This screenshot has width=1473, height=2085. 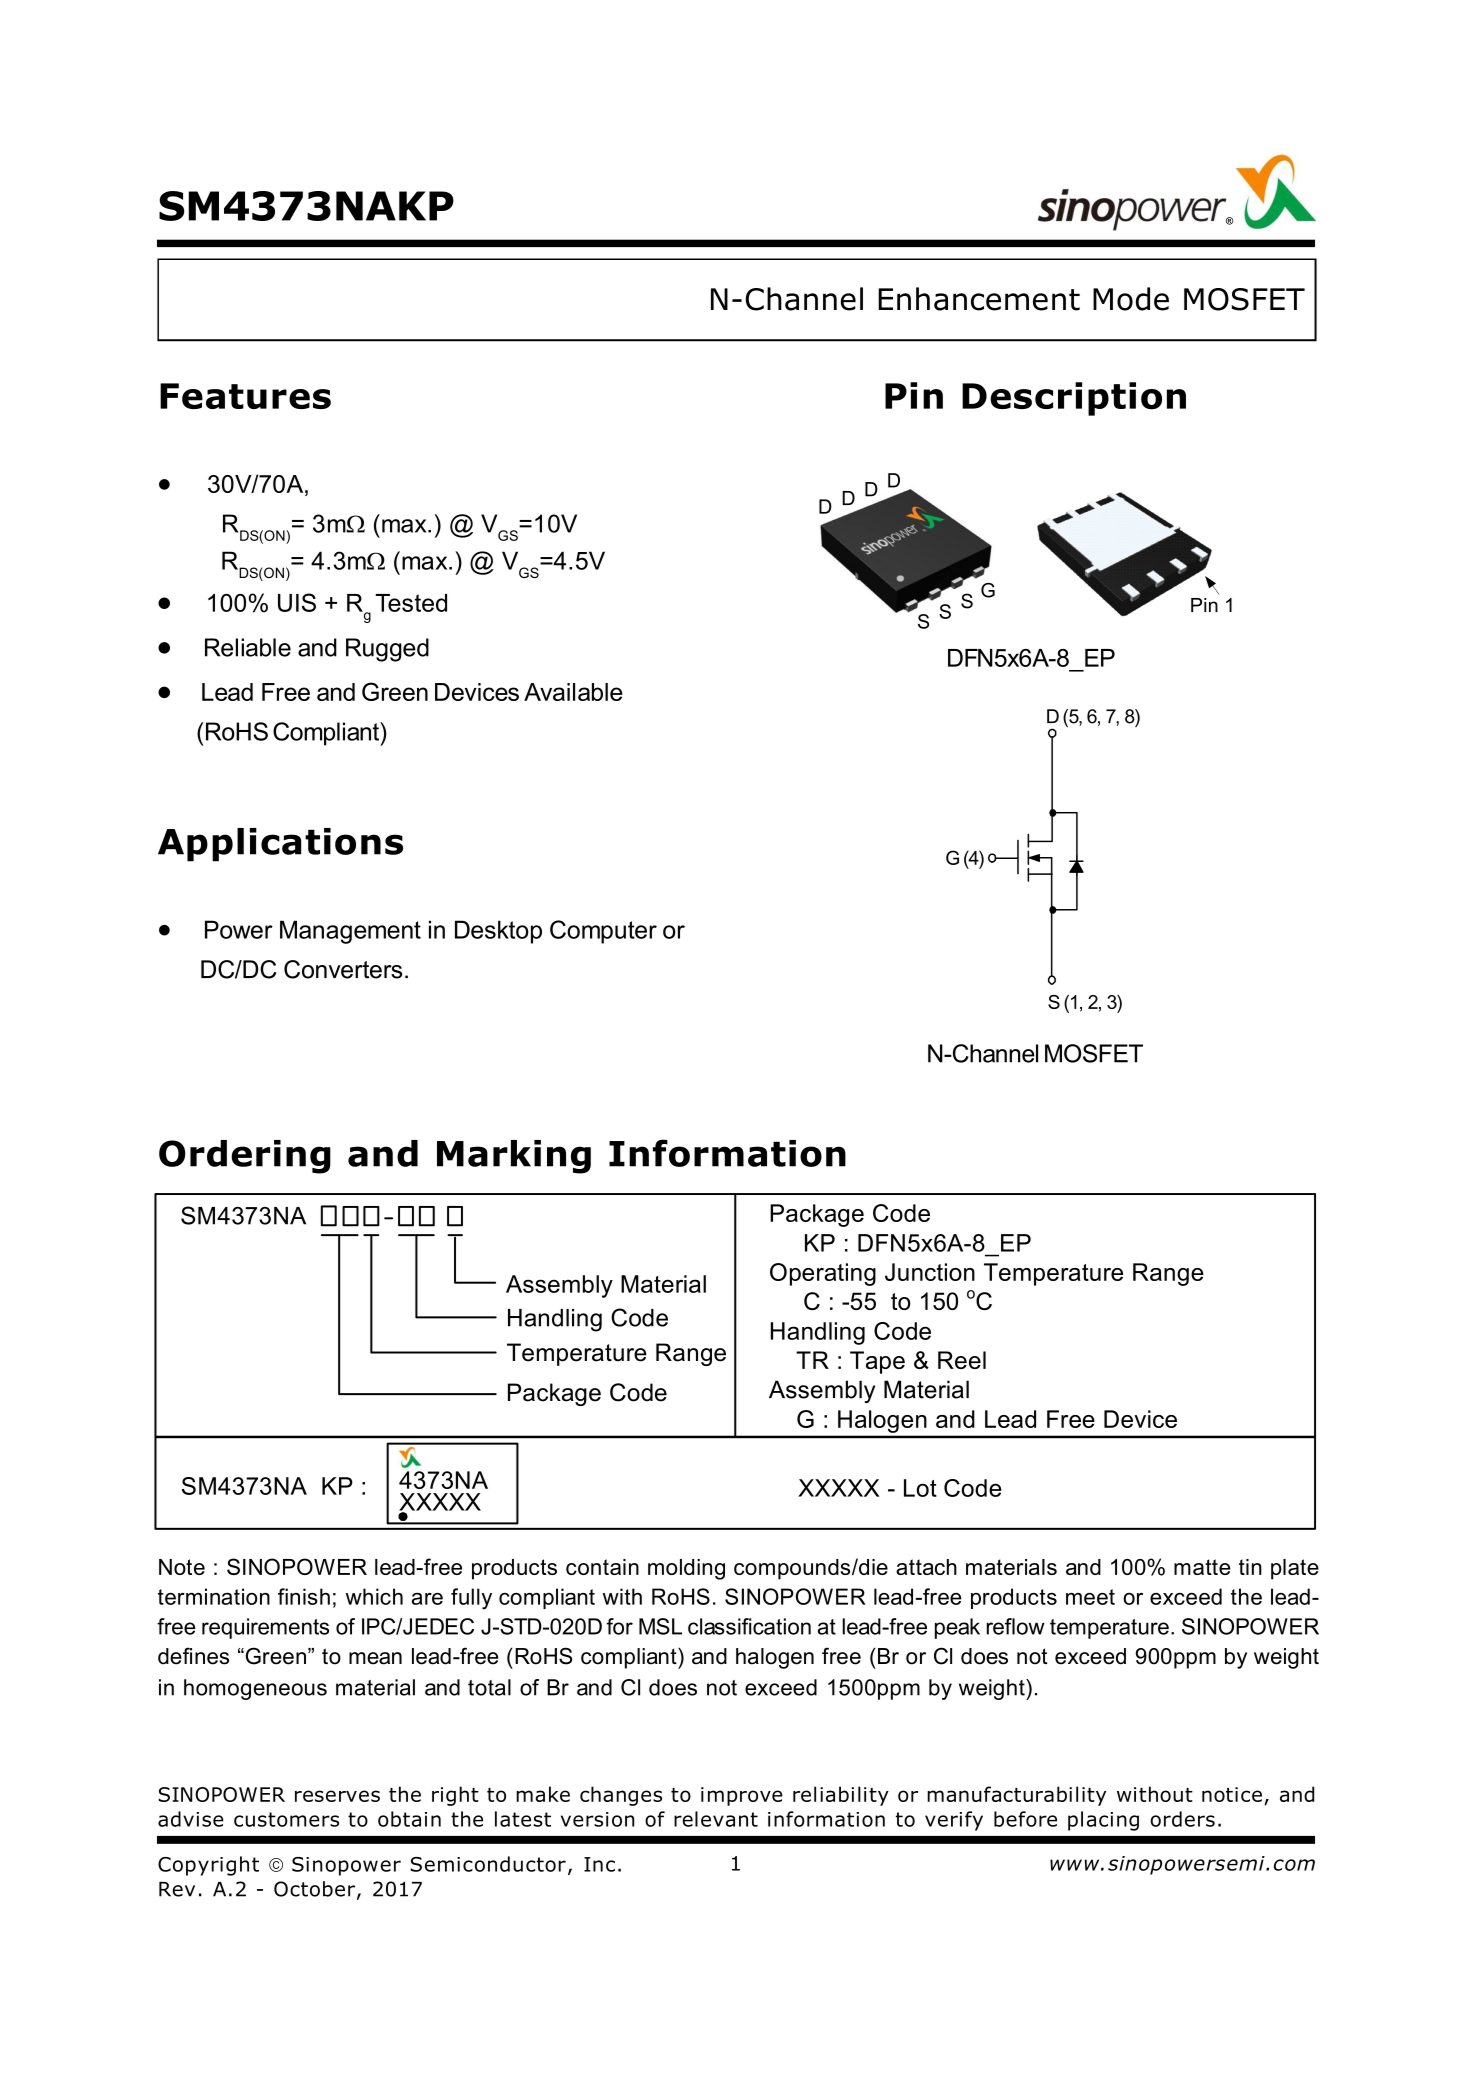 What do you see at coordinates (979, 299) in the screenshot?
I see `Enhancement` at bounding box center [979, 299].
